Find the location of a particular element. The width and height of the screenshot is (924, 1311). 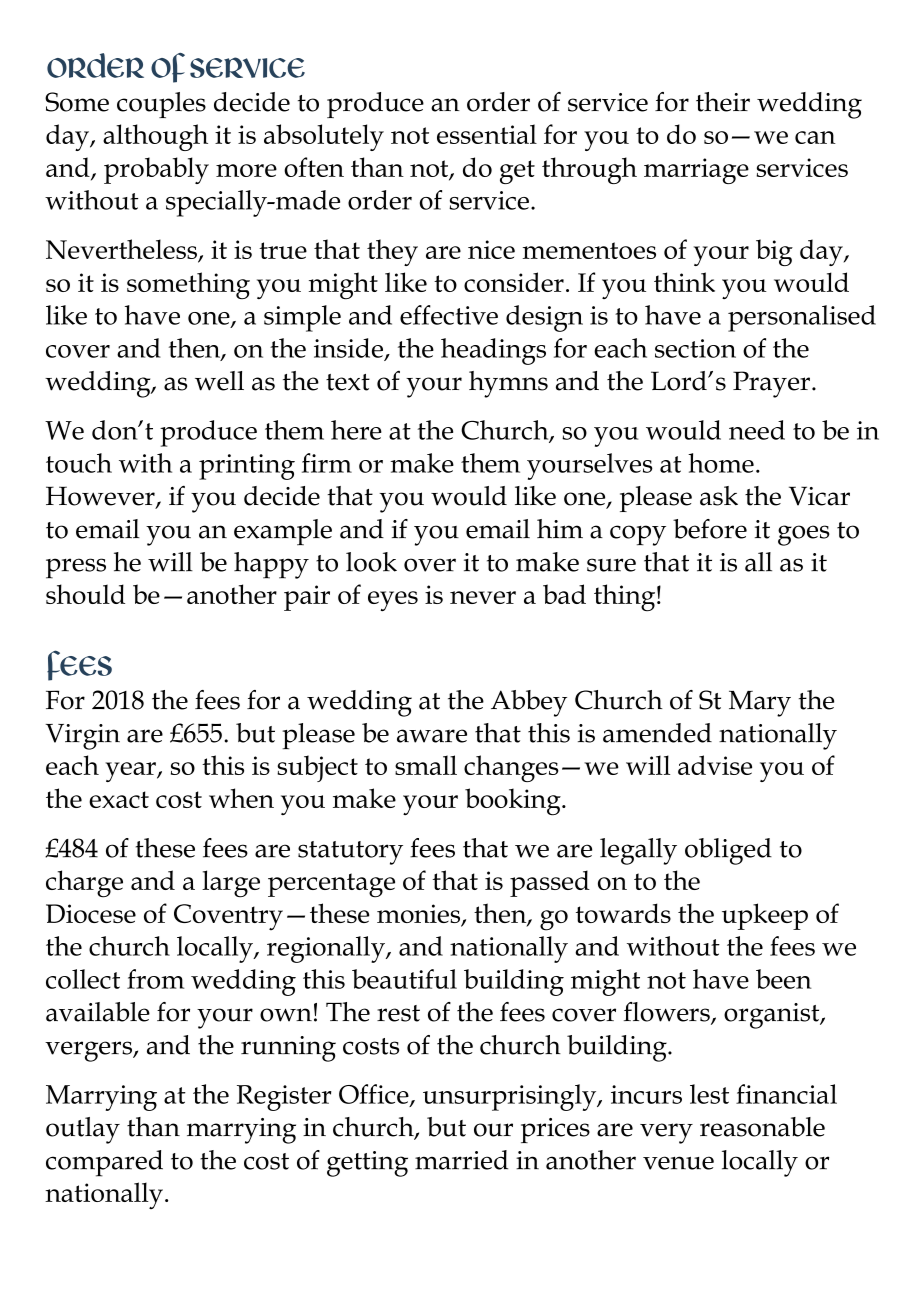

from is located at coordinates (155, 979).
